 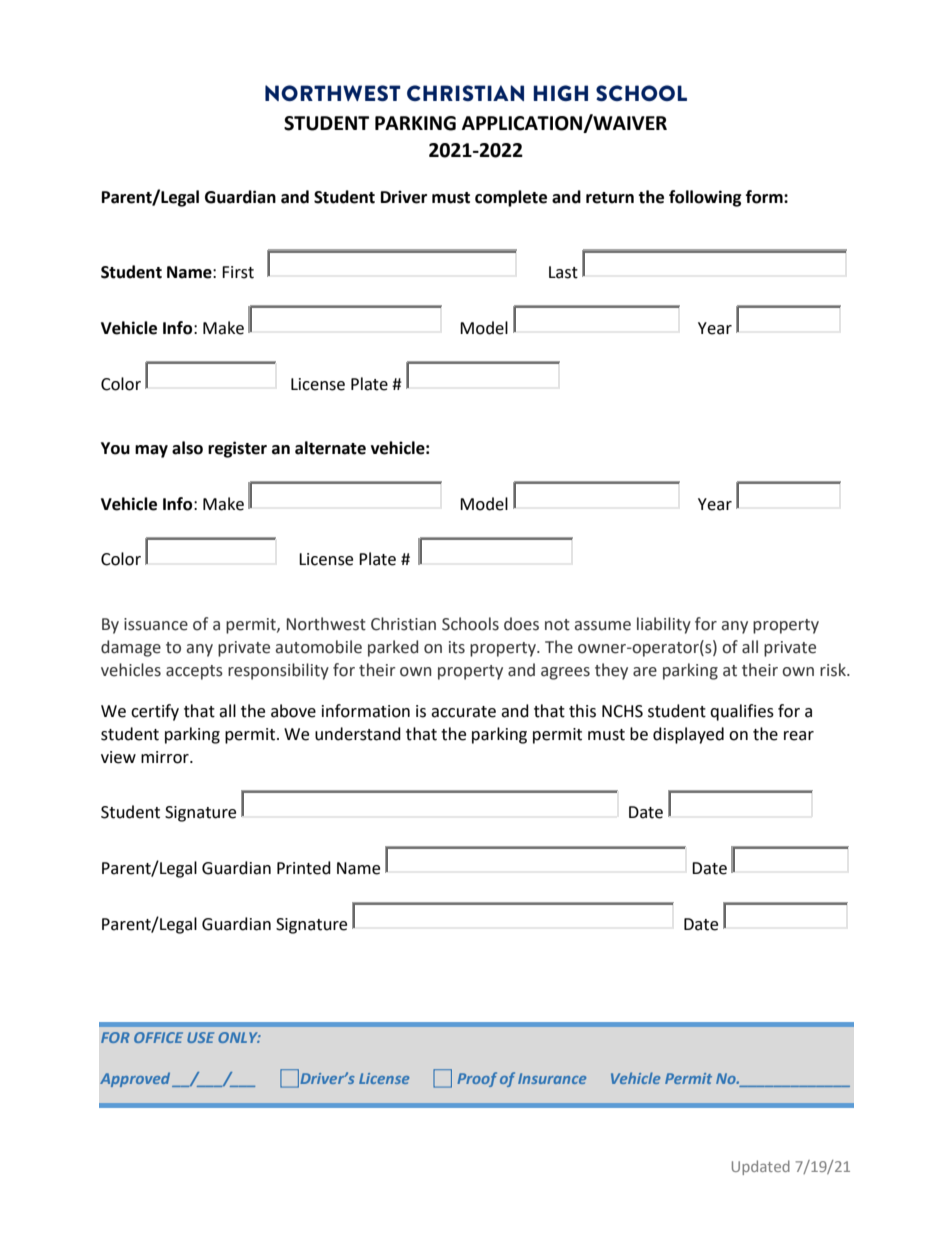 What do you see at coordinates (560, 93) in the screenshot?
I see `HIGH` at bounding box center [560, 93].
